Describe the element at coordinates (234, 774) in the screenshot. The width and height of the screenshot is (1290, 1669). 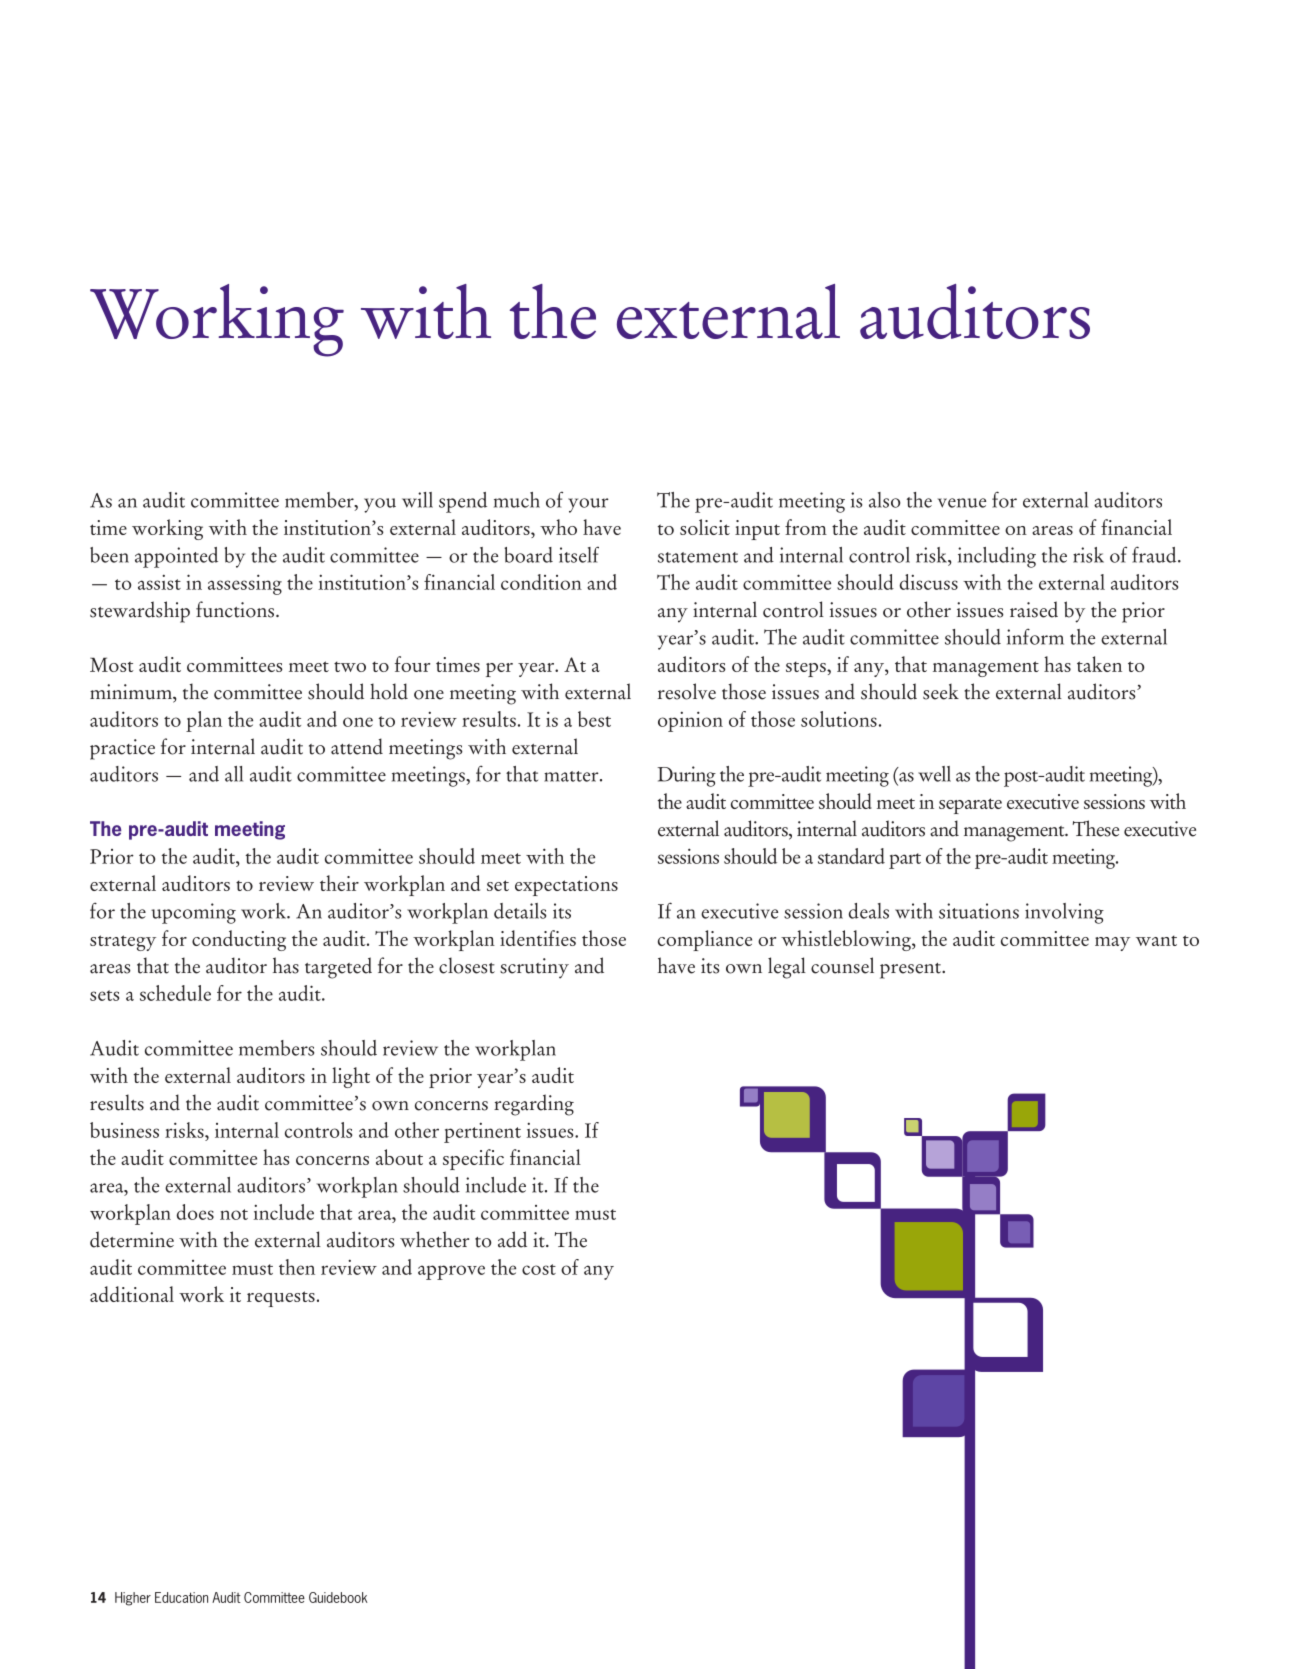
I see `all` at that location.
